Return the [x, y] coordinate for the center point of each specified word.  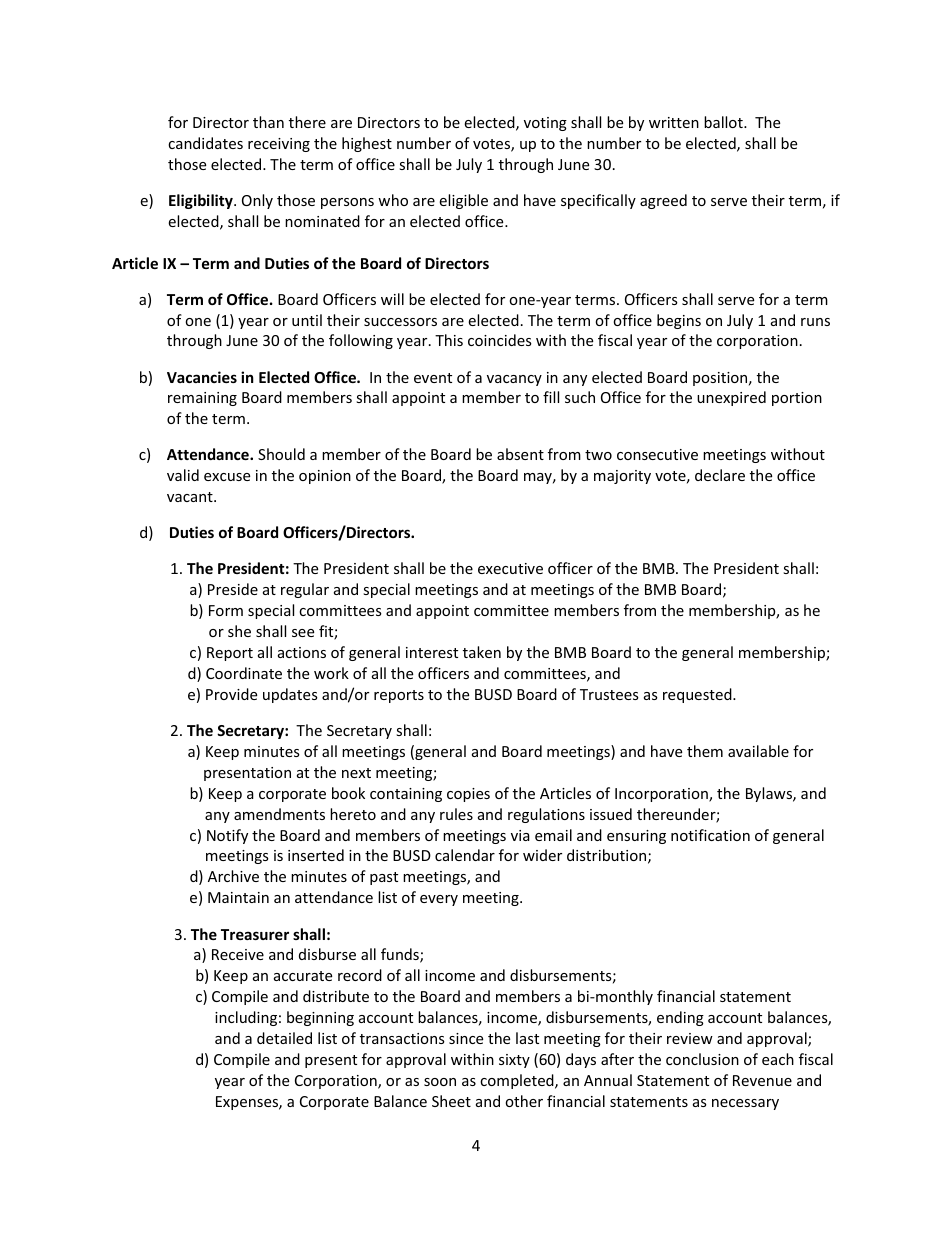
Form [226, 610]
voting [545, 124]
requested [698, 695]
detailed [284, 1038]
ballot [724, 122]
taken [482, 652]
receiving [279, 145]
